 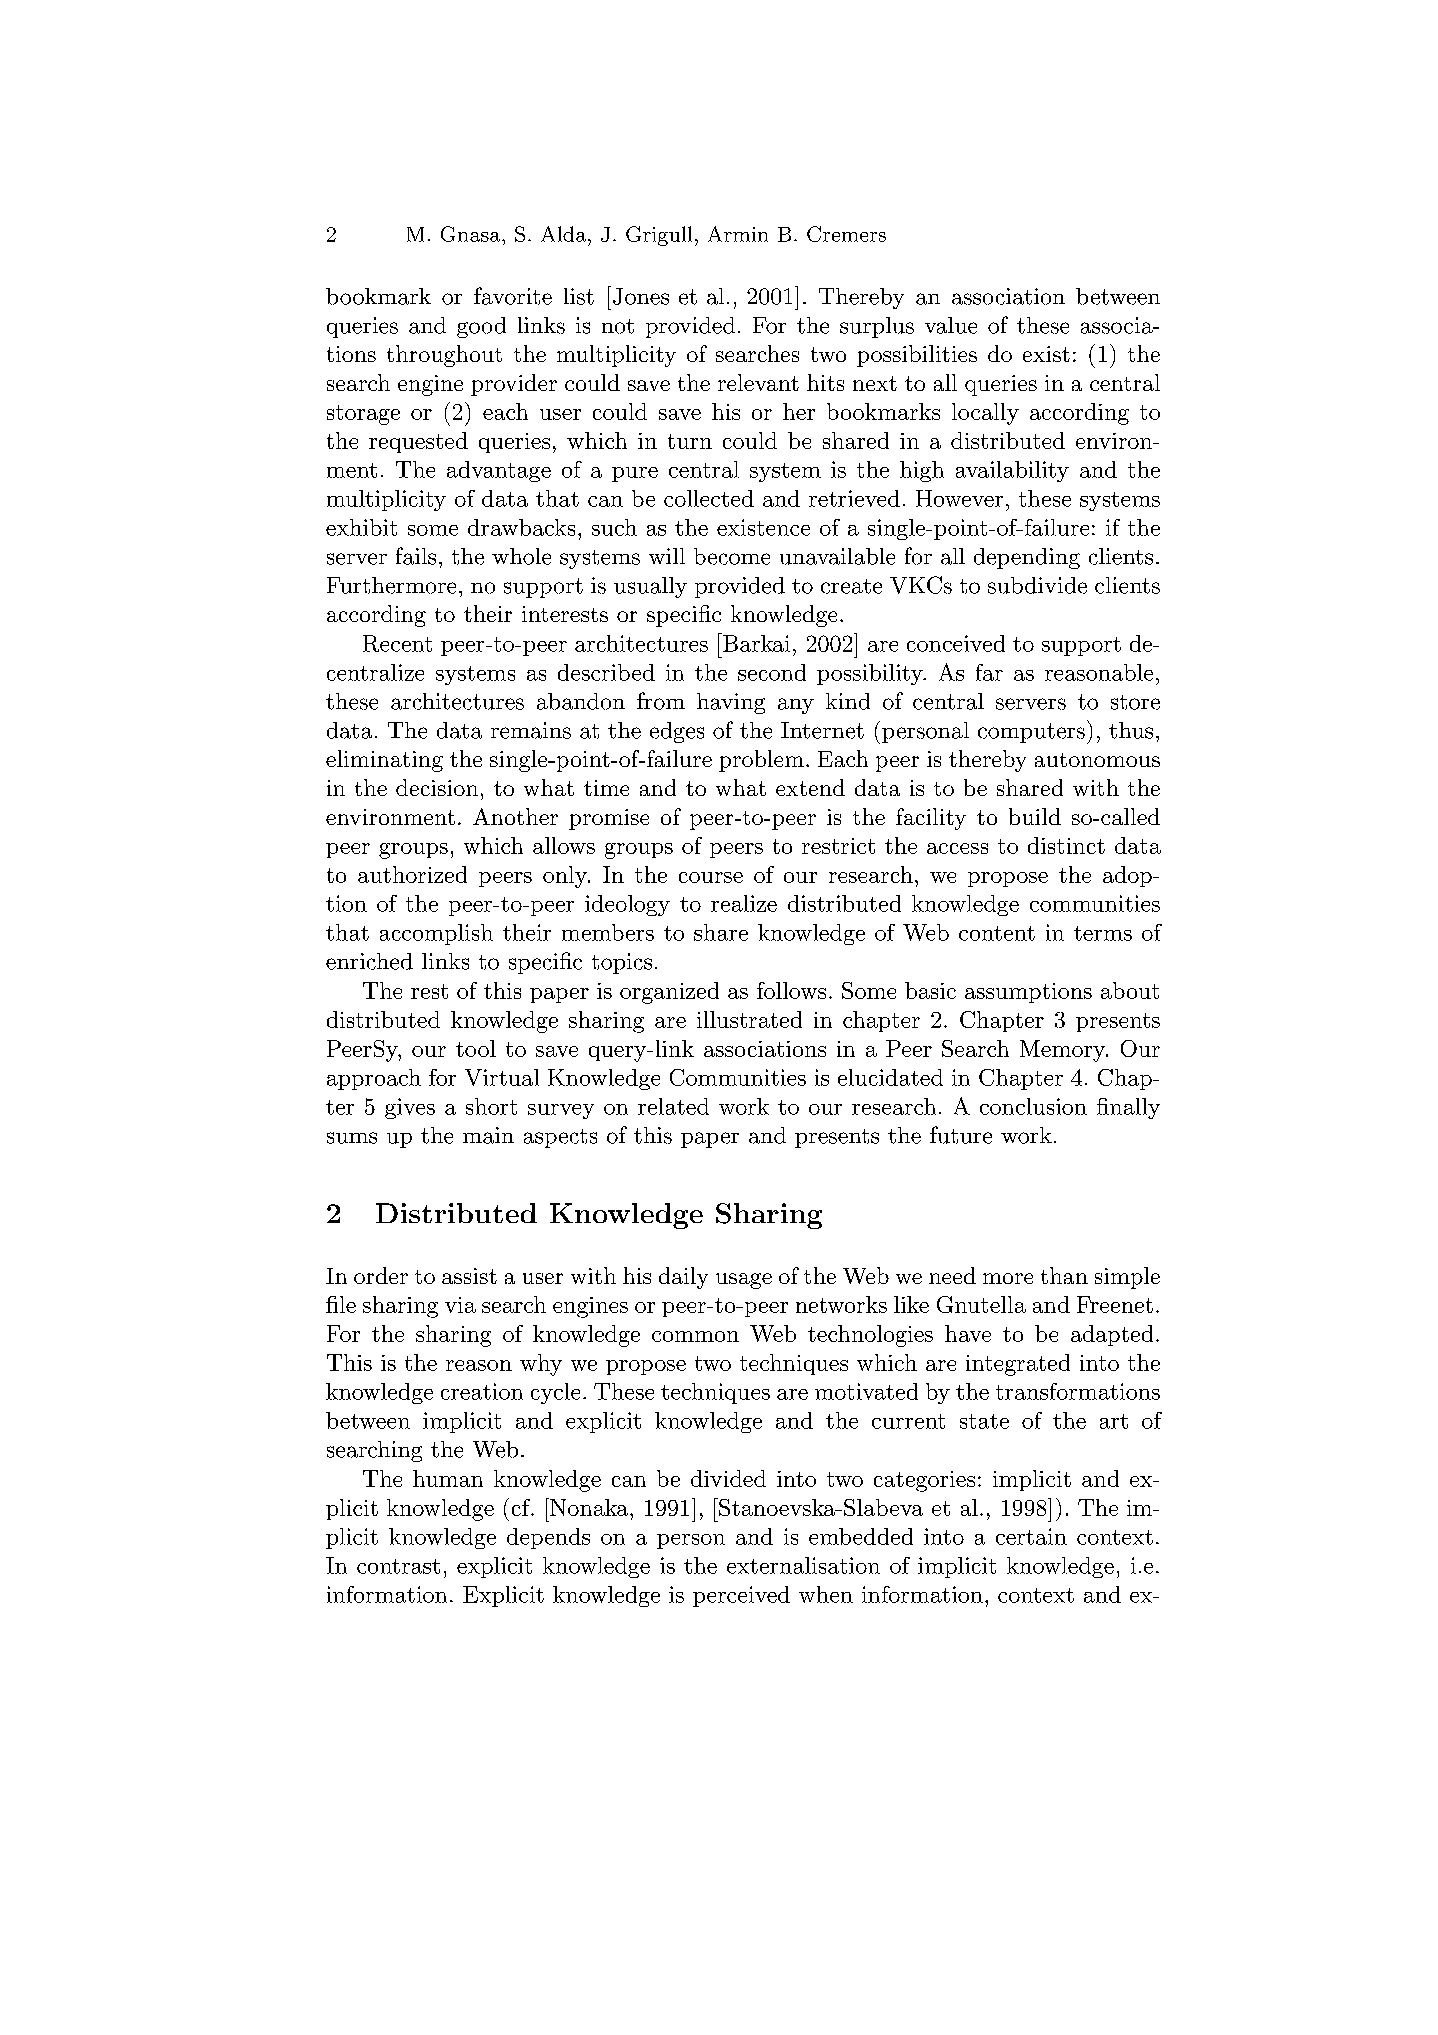 I want to click on content, so click(x=997, y=933).
